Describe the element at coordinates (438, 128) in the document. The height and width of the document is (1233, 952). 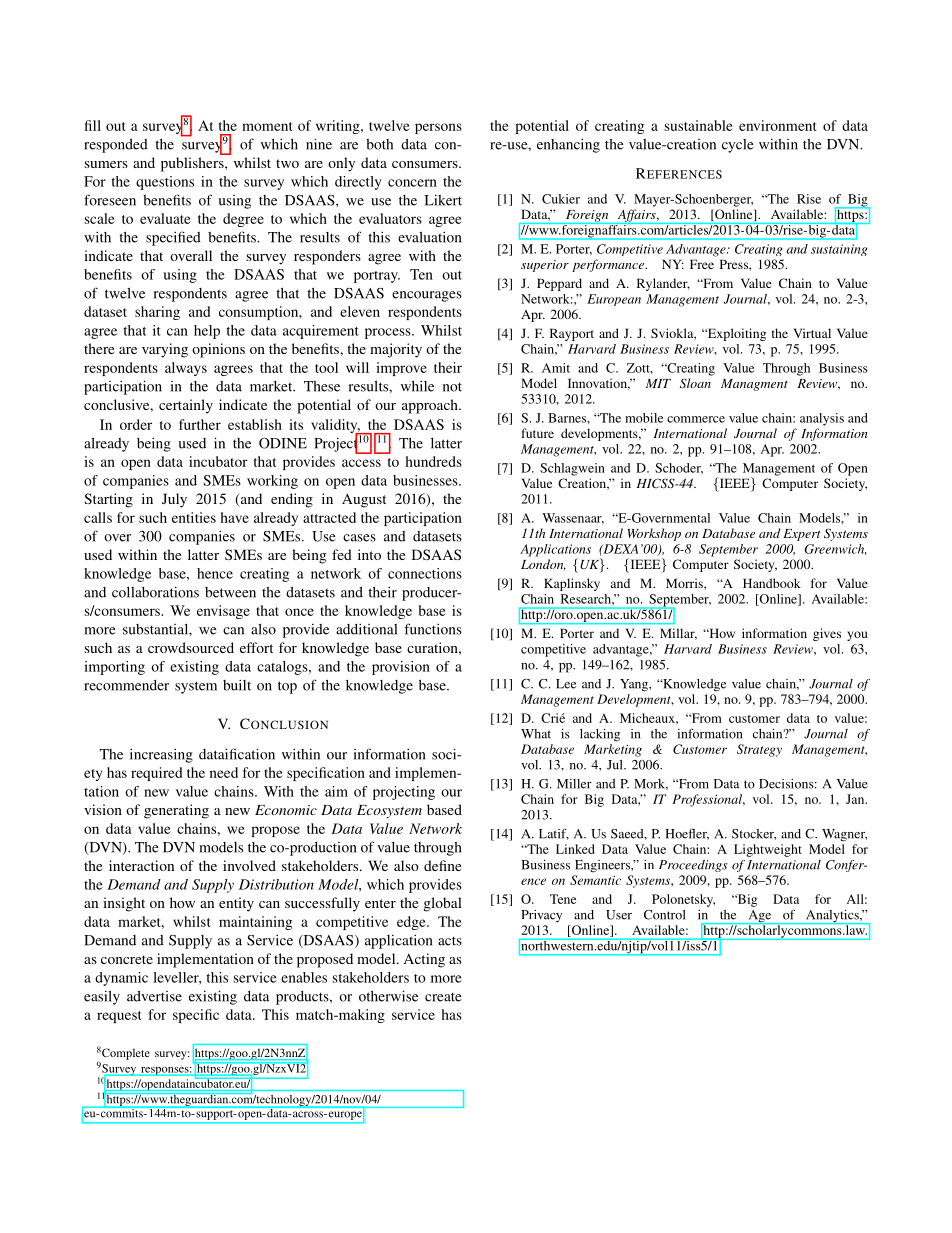
I see `persons` at that location.
